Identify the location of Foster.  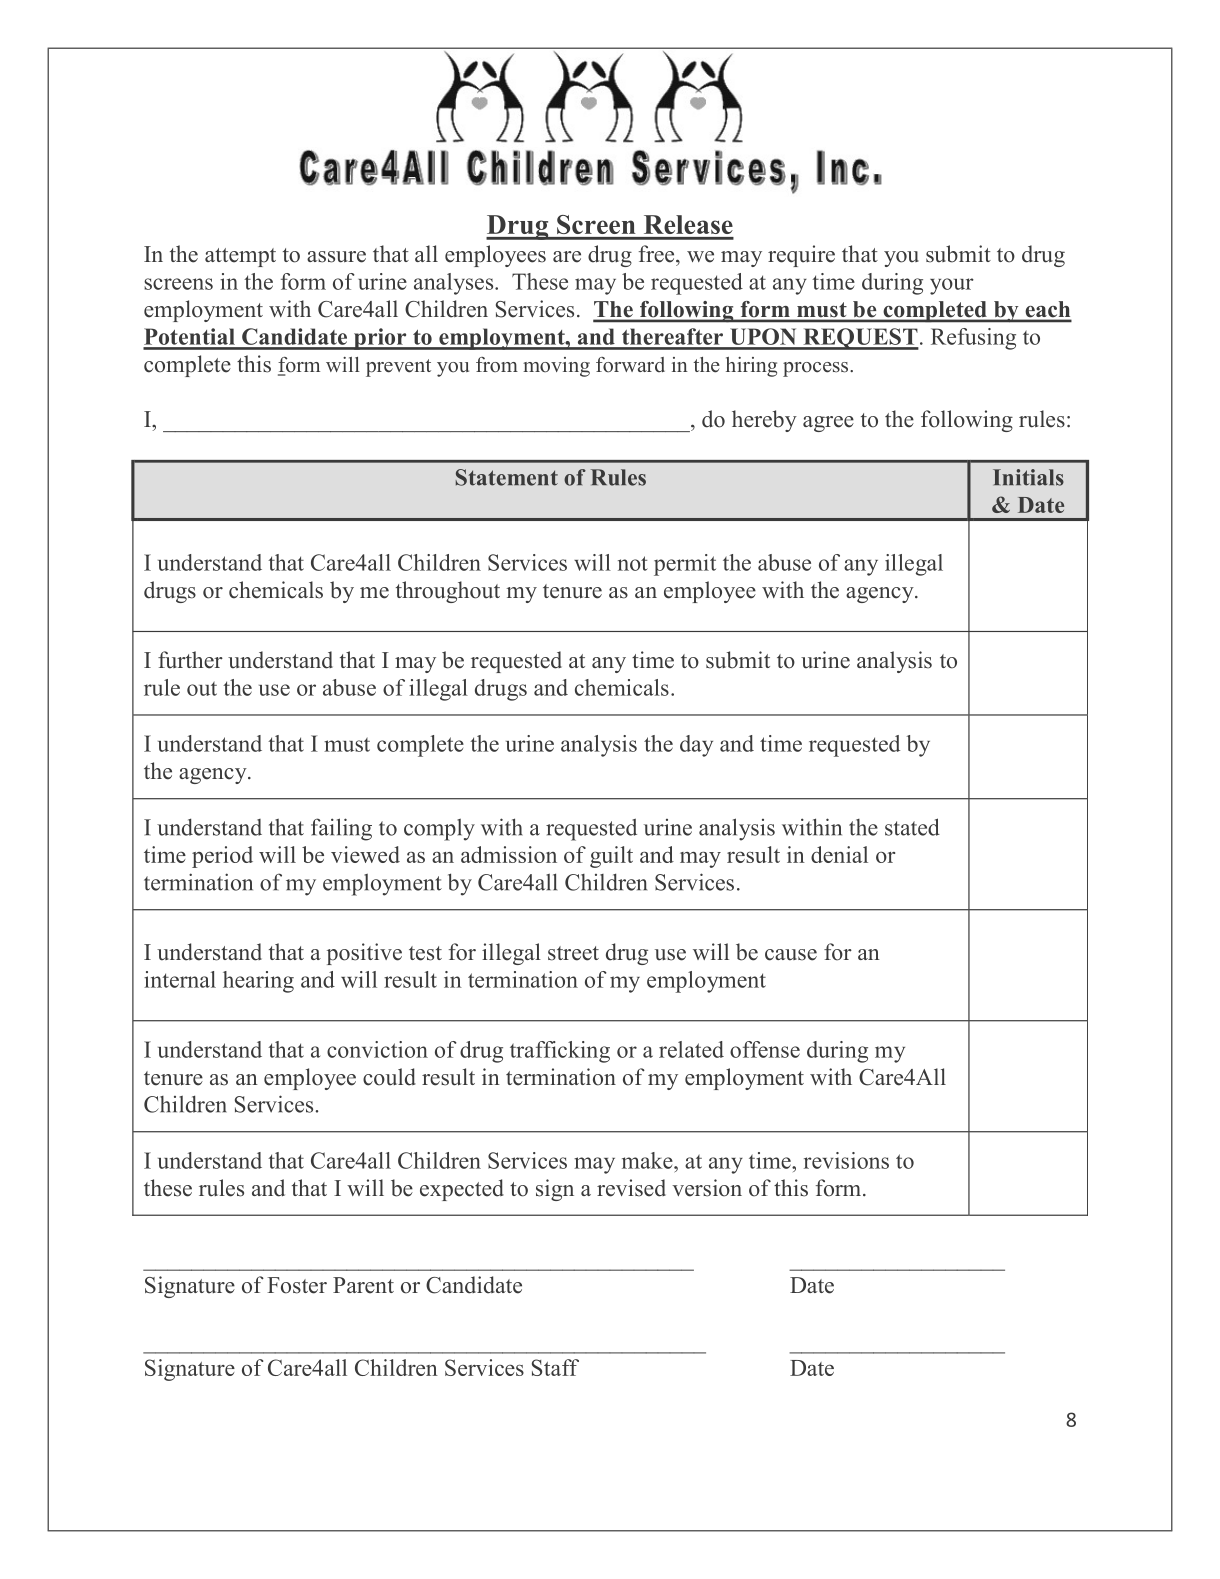
(297, 1285).
